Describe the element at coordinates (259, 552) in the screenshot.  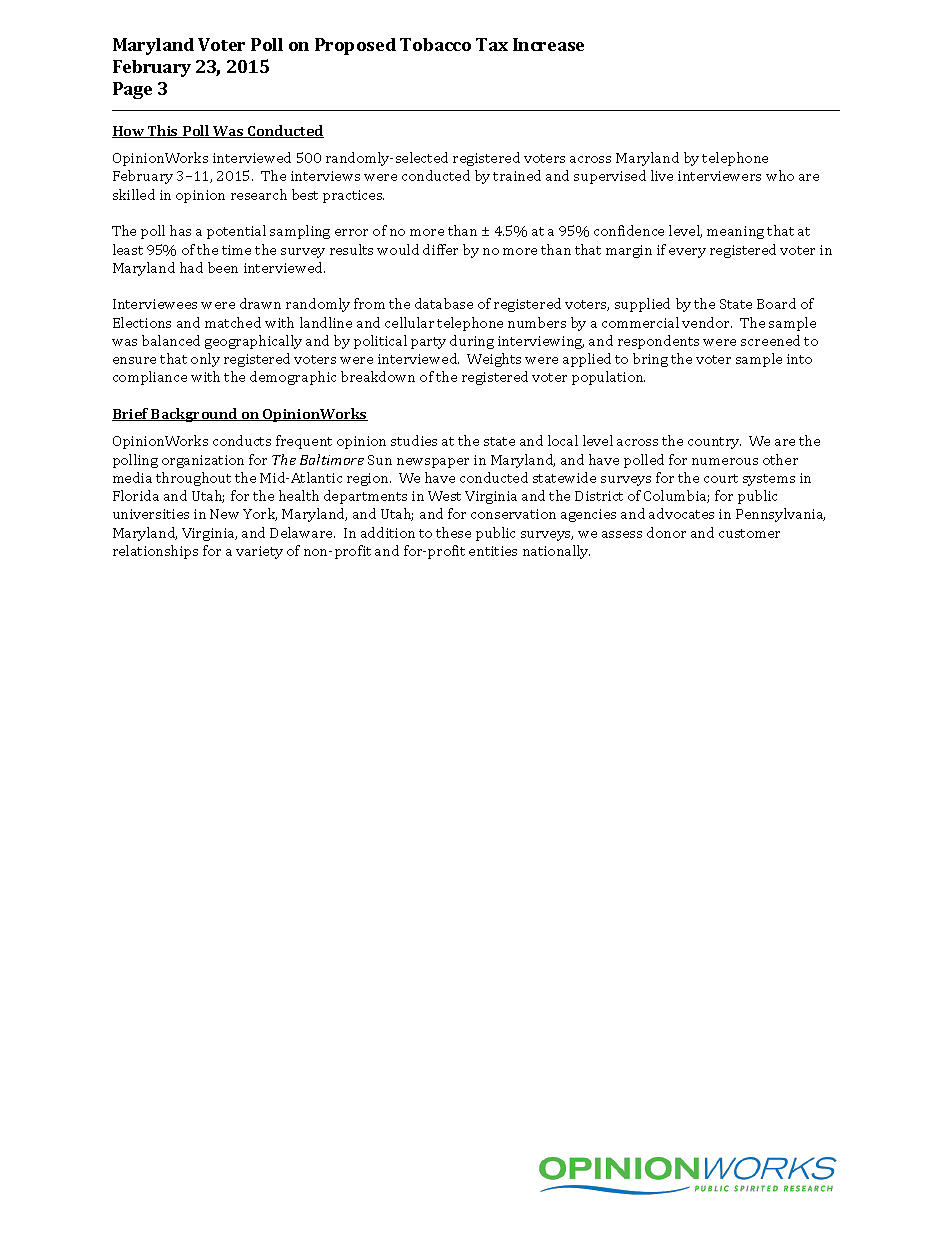
I see `variety` at that location.
